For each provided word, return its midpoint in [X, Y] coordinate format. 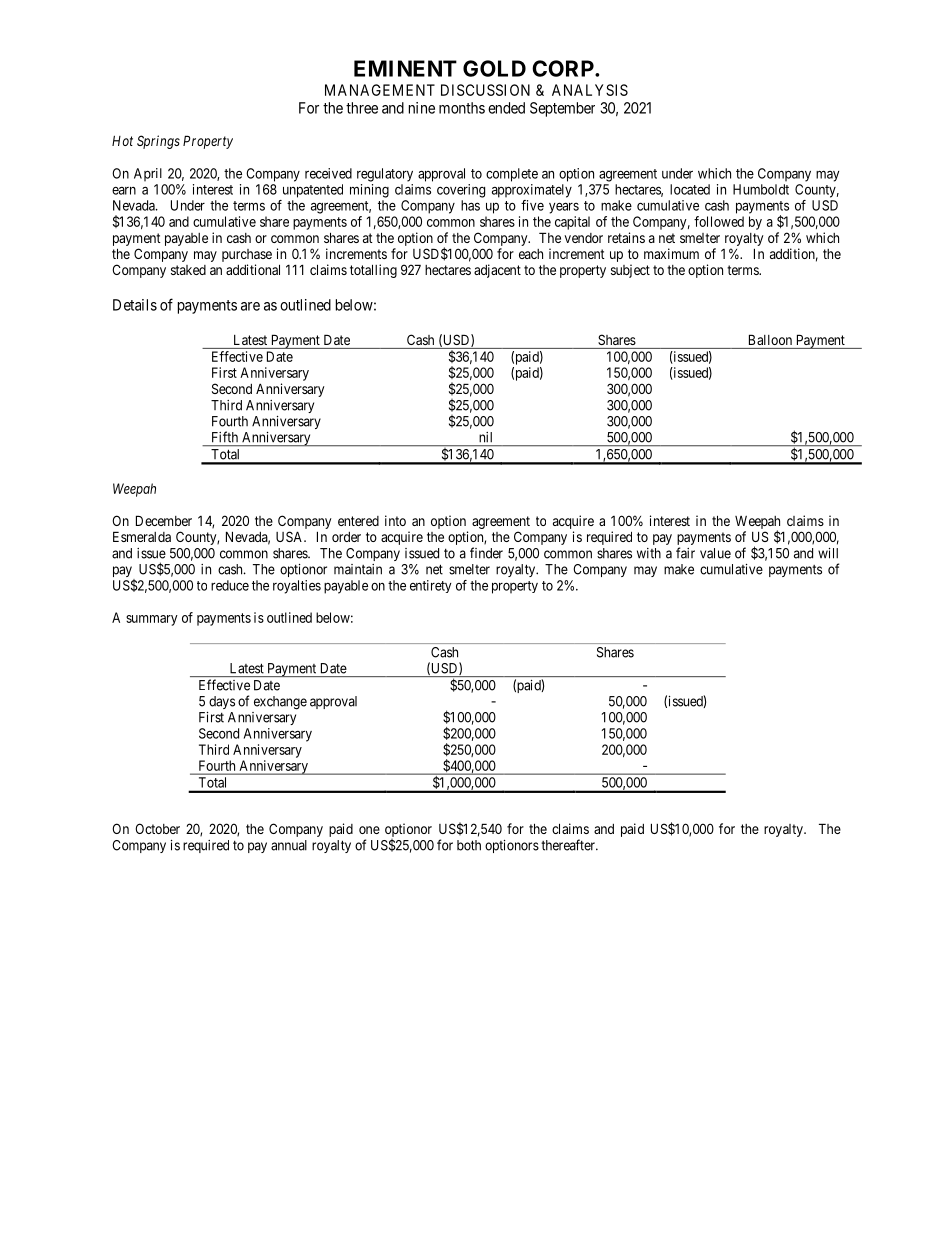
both [469, 845]
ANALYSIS [590, 90]
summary [152, 620]
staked [188, 270]
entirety [430, 586]
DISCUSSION [485, 90]
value [715, 553]
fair [685, 553]
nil [485, 437]
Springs [158, 142]
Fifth [225, 436]
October [157, 828]
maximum [671, 253]
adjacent [497, 271]
